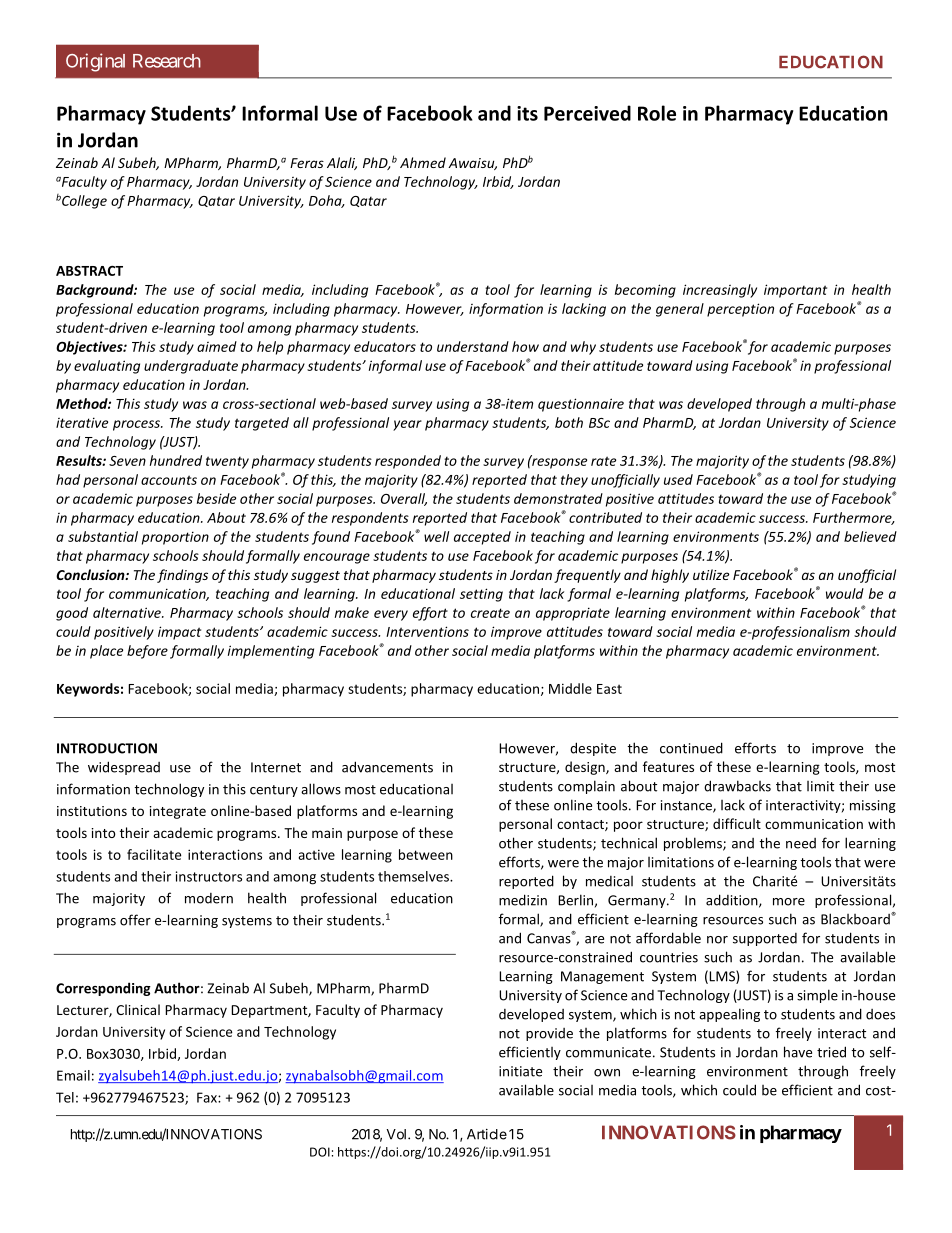  What do you see at coordinates (208, 1097) in the screenshot?
I see `Fax` at bounding box center [208, 1097].
